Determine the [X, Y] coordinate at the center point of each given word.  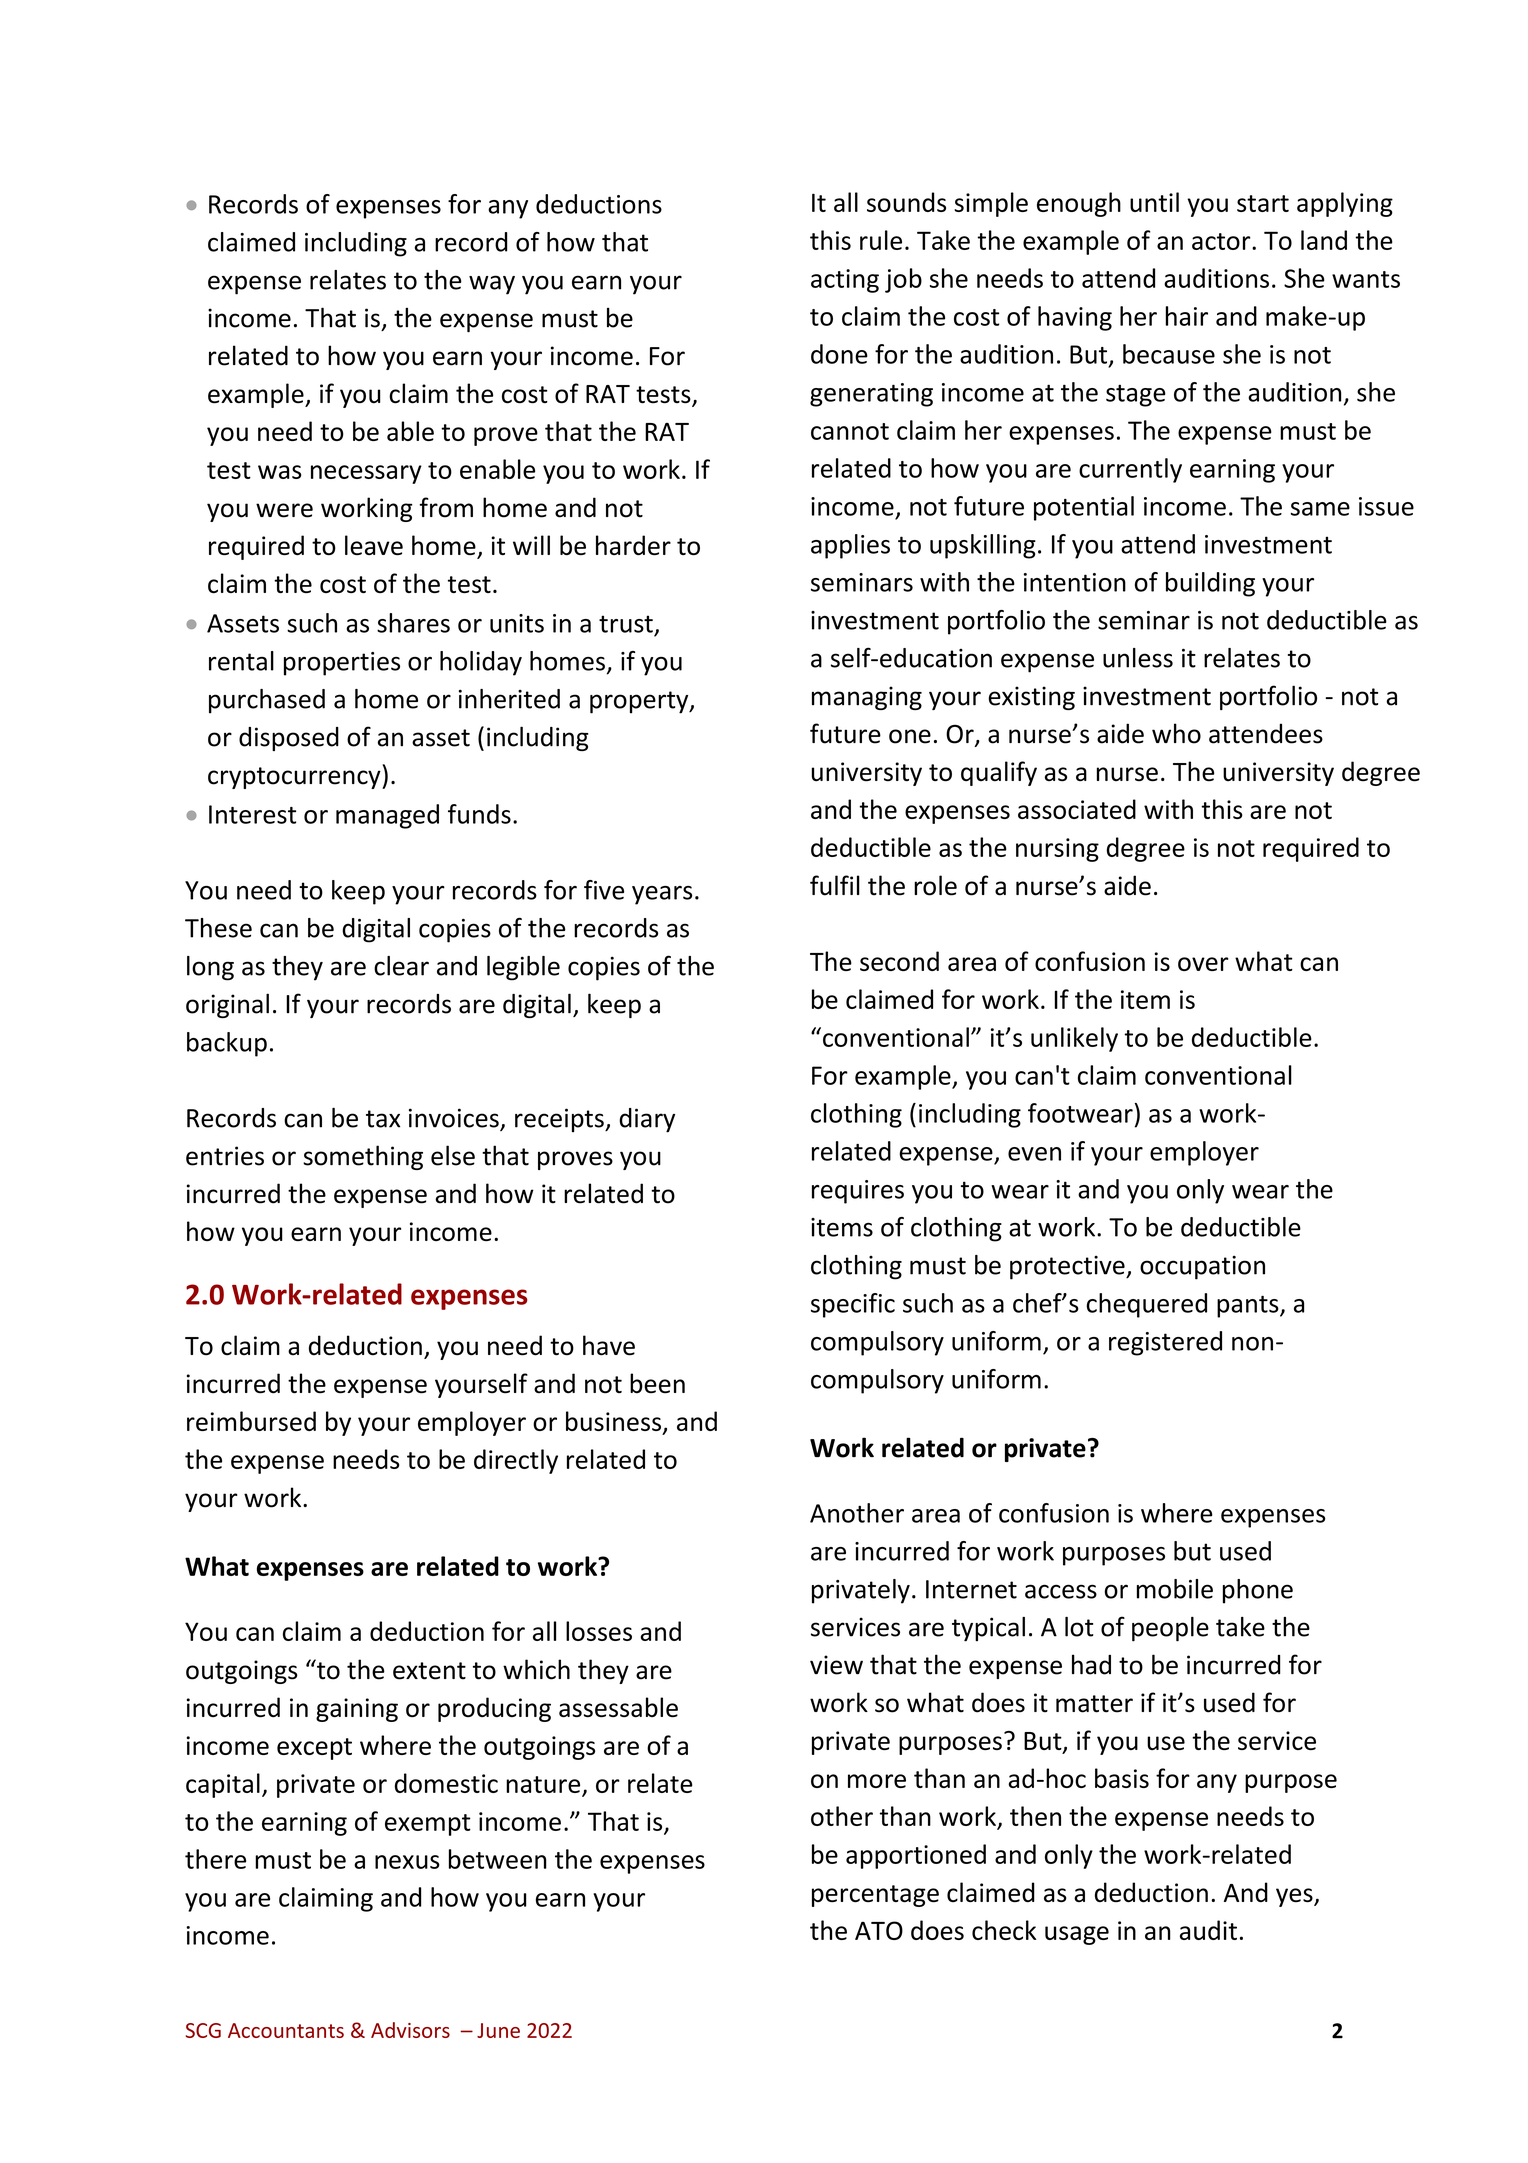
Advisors [410, 2030]
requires [858, 1192]
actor [1222, 241]
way [492, 285]
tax [383, 1119]
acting [845, 281]
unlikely [1074, 1039]
